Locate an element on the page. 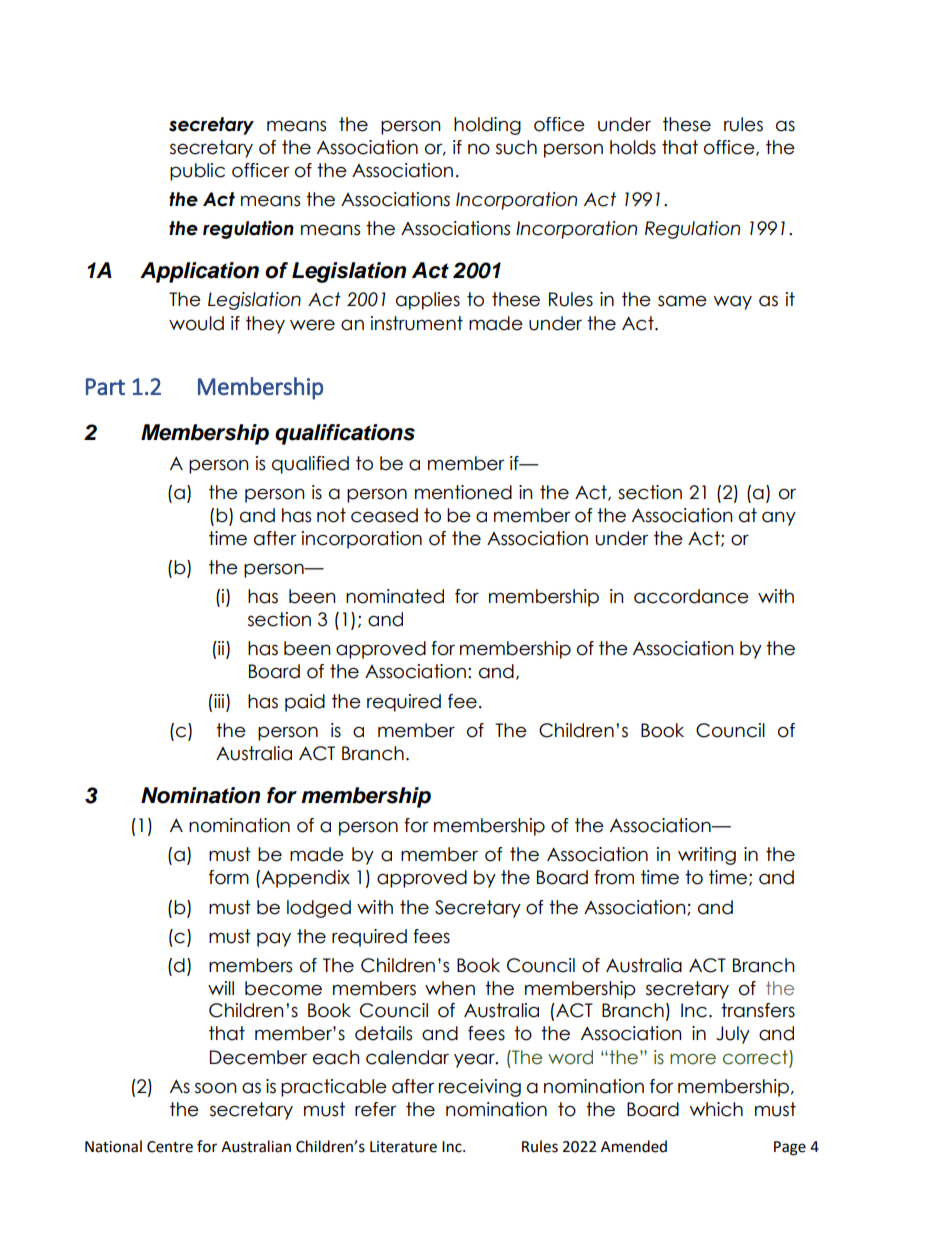 Image resolution: width=952 pixels, height=1233 pixels. Part is located at coordinates (105, 386).
